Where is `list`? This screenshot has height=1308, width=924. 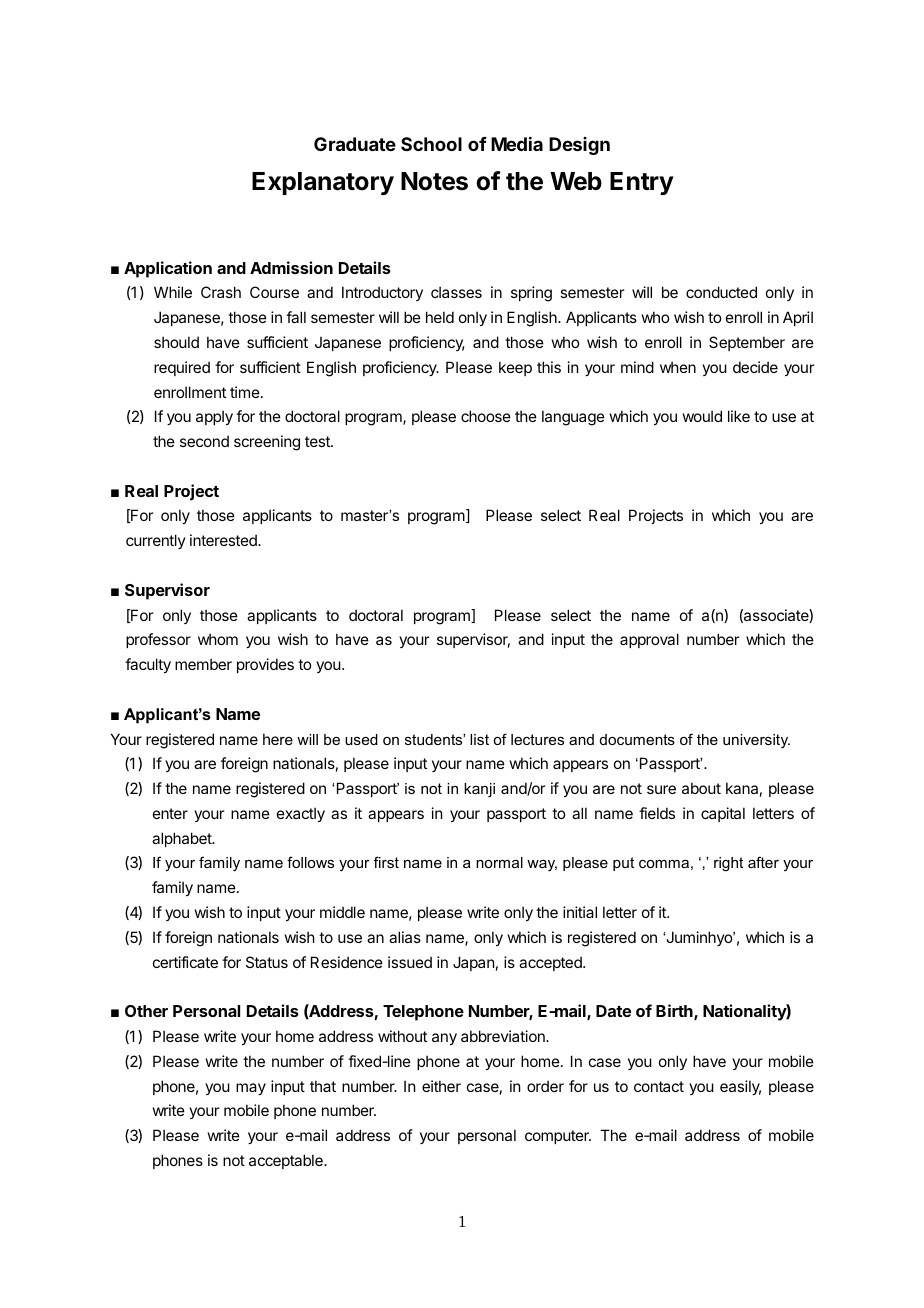 list is located at coordinates (479, 739).
